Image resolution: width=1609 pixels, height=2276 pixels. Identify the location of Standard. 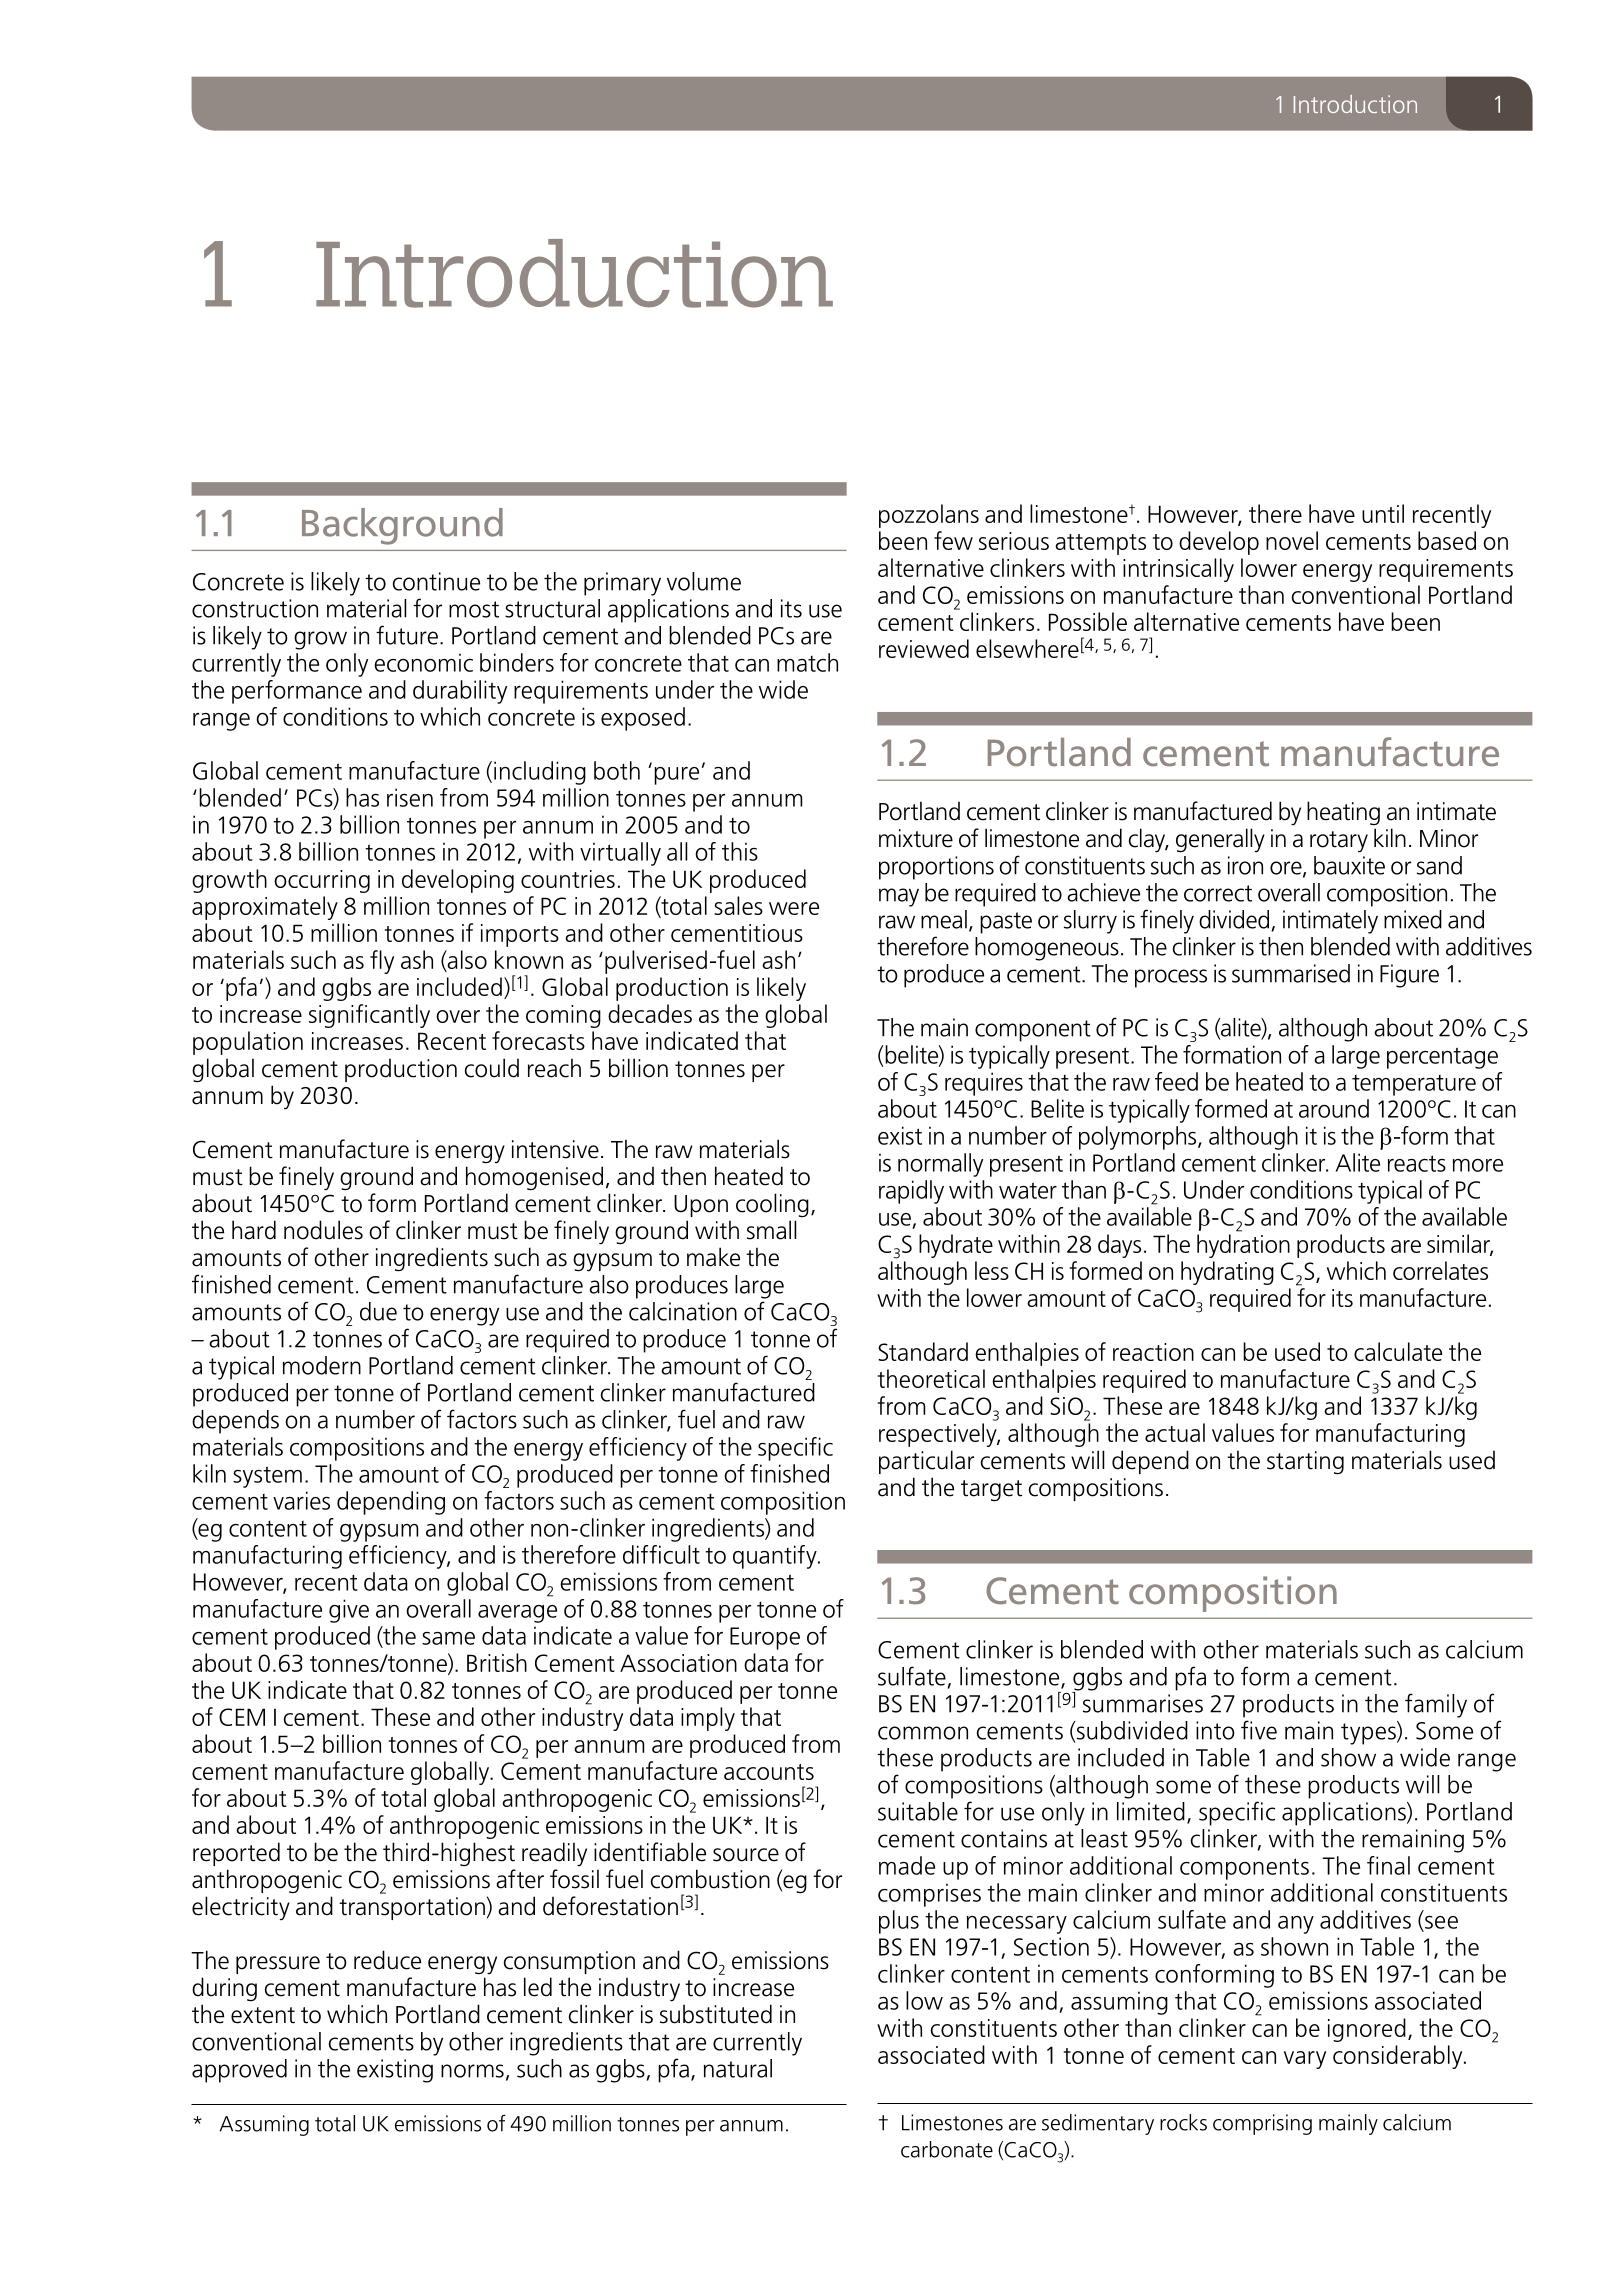
(923, 1351).
